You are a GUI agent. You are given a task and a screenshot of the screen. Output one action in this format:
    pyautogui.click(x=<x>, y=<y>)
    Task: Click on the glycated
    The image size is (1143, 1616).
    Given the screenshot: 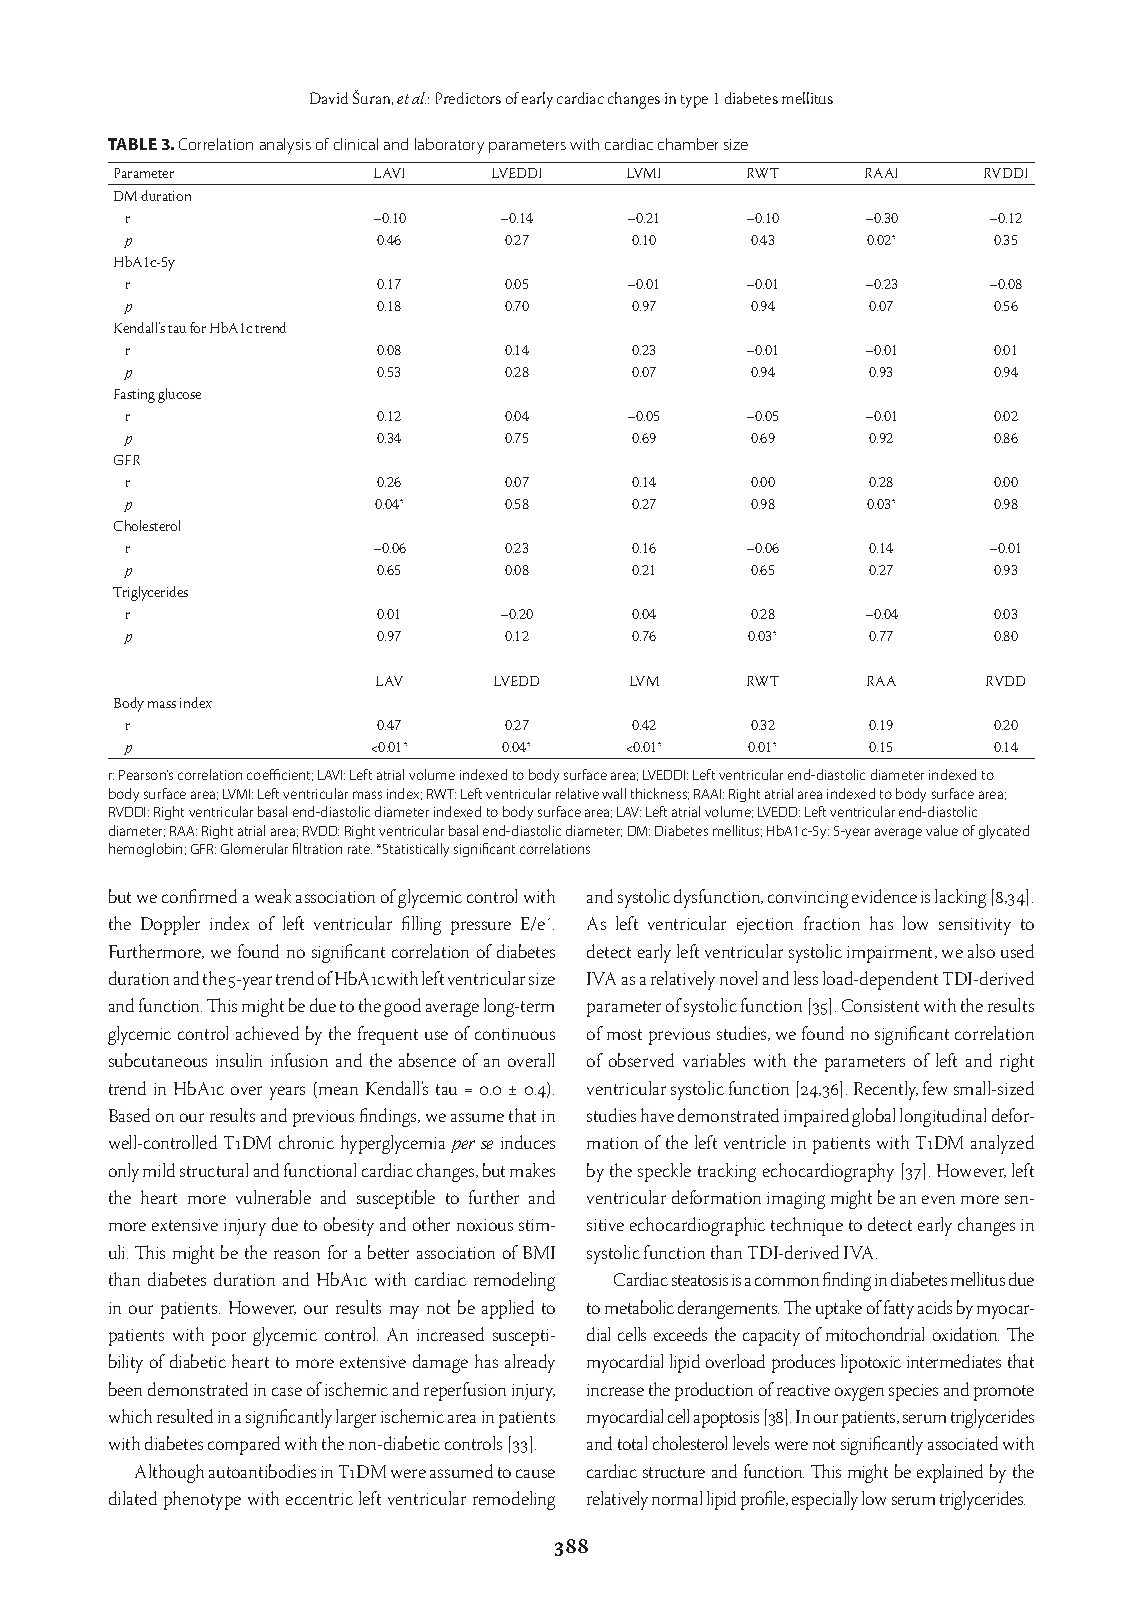 What is the action you would take?
    pyautogui.click(x=1004, y=832)
